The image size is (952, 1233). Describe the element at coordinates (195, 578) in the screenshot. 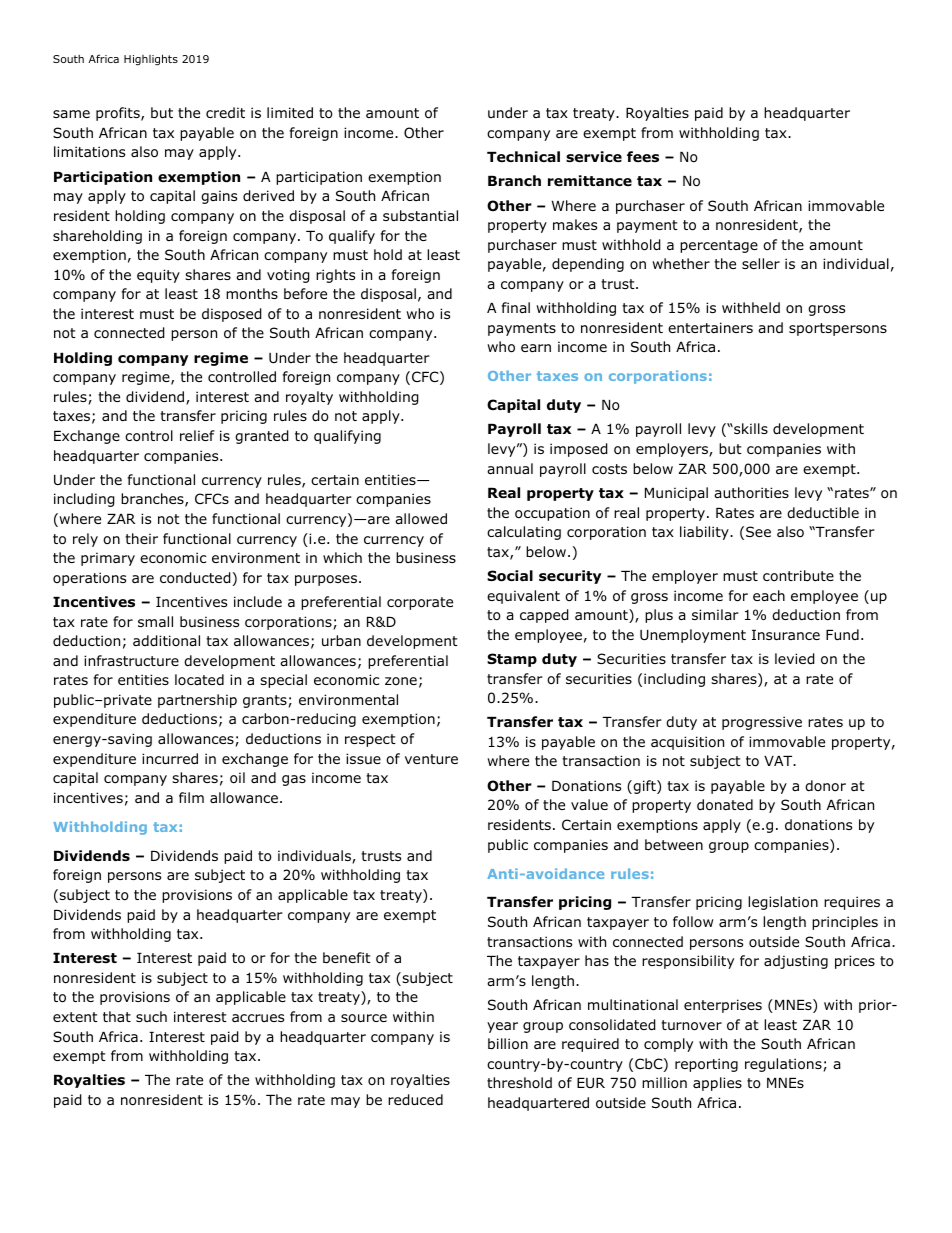

I see `conducted` at that location.
